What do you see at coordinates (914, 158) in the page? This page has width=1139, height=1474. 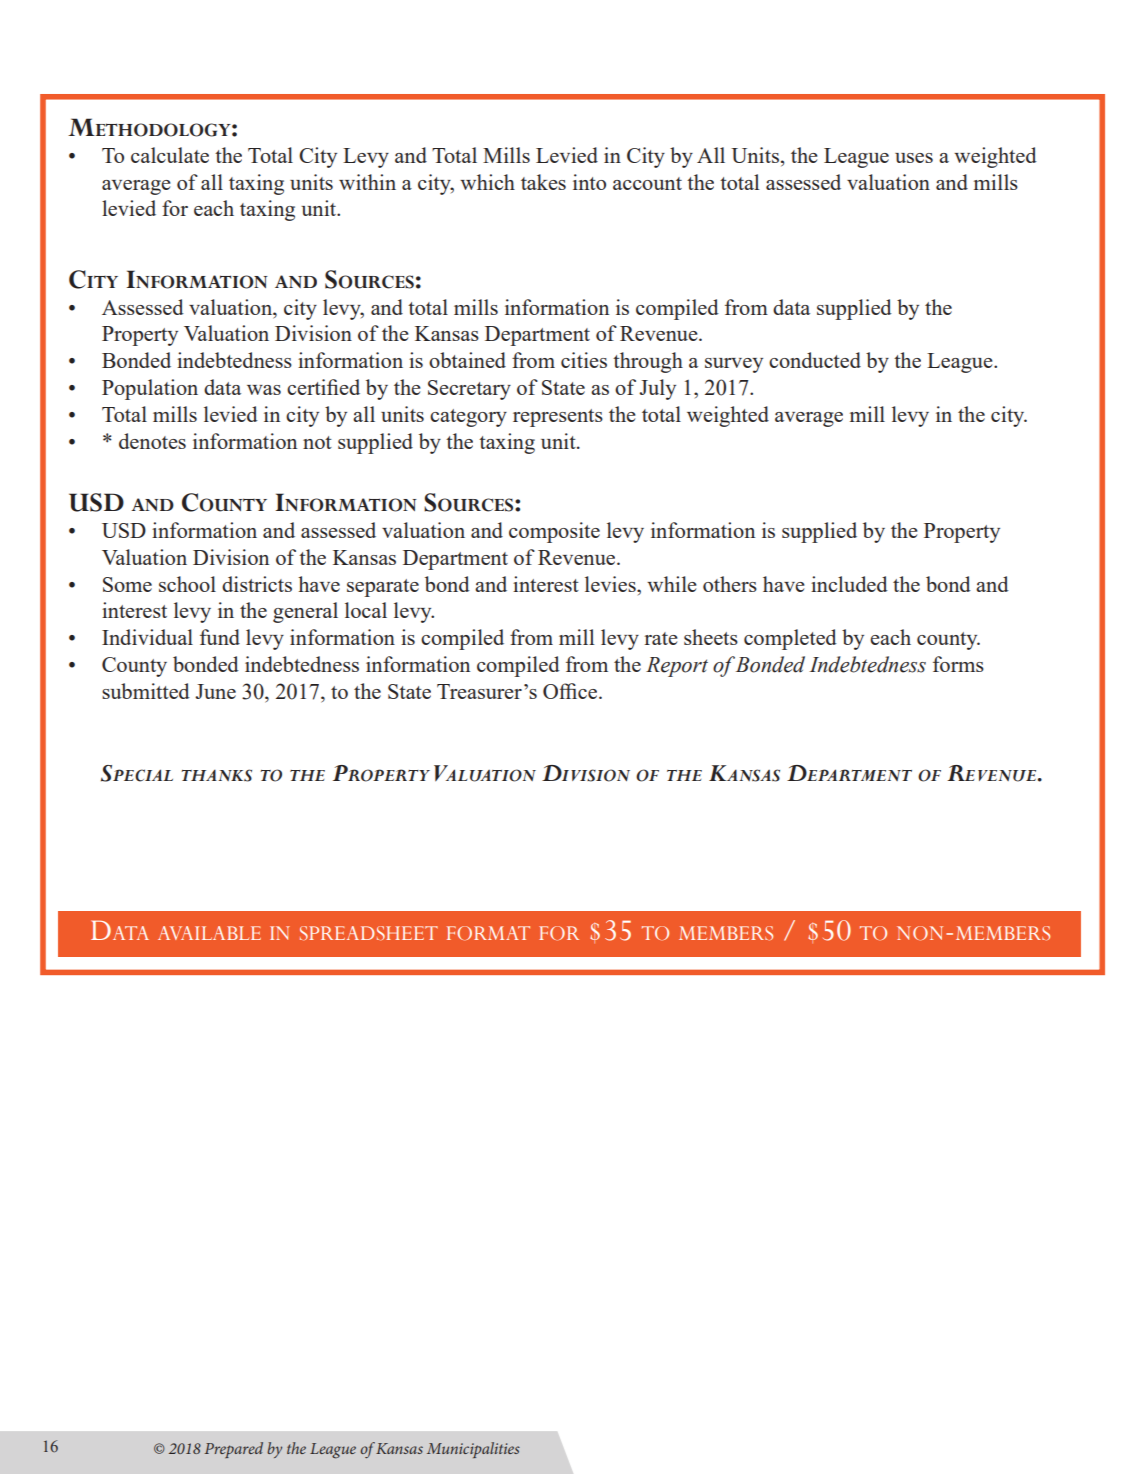 I see `uses` at bounding box center [914, 158].
